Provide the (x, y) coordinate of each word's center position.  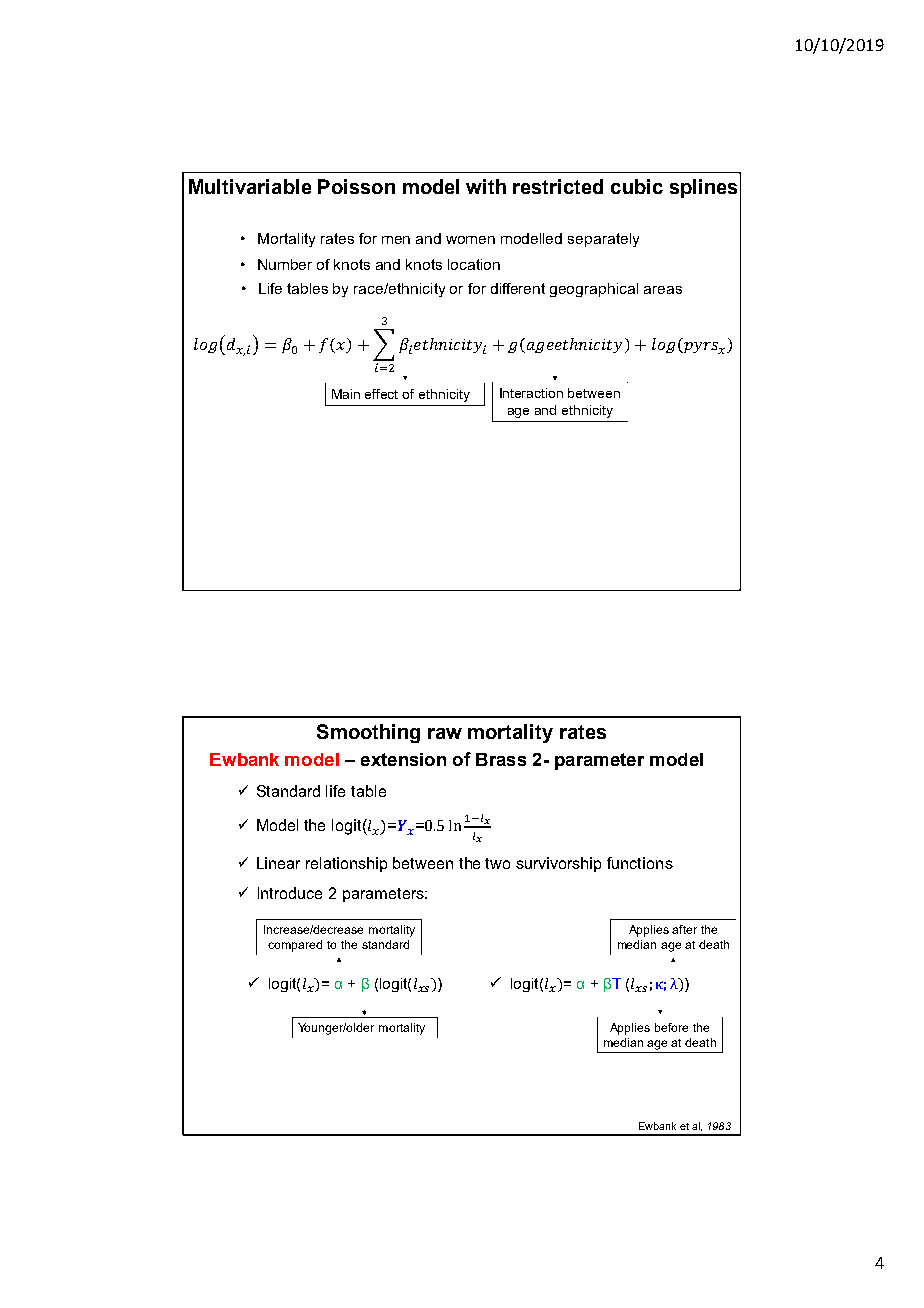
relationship (346, 864)
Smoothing (368, 733)
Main (346, 394)
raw (445, 733)
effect (381, 394)
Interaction (531, 393)
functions (640, 863)
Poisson (356, 186)
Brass (501, 759)
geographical (594, 290)
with (486, 186)
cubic (637, 186)
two (497, 863)
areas (663, 290)
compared (295, 946)
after (684, 929)
